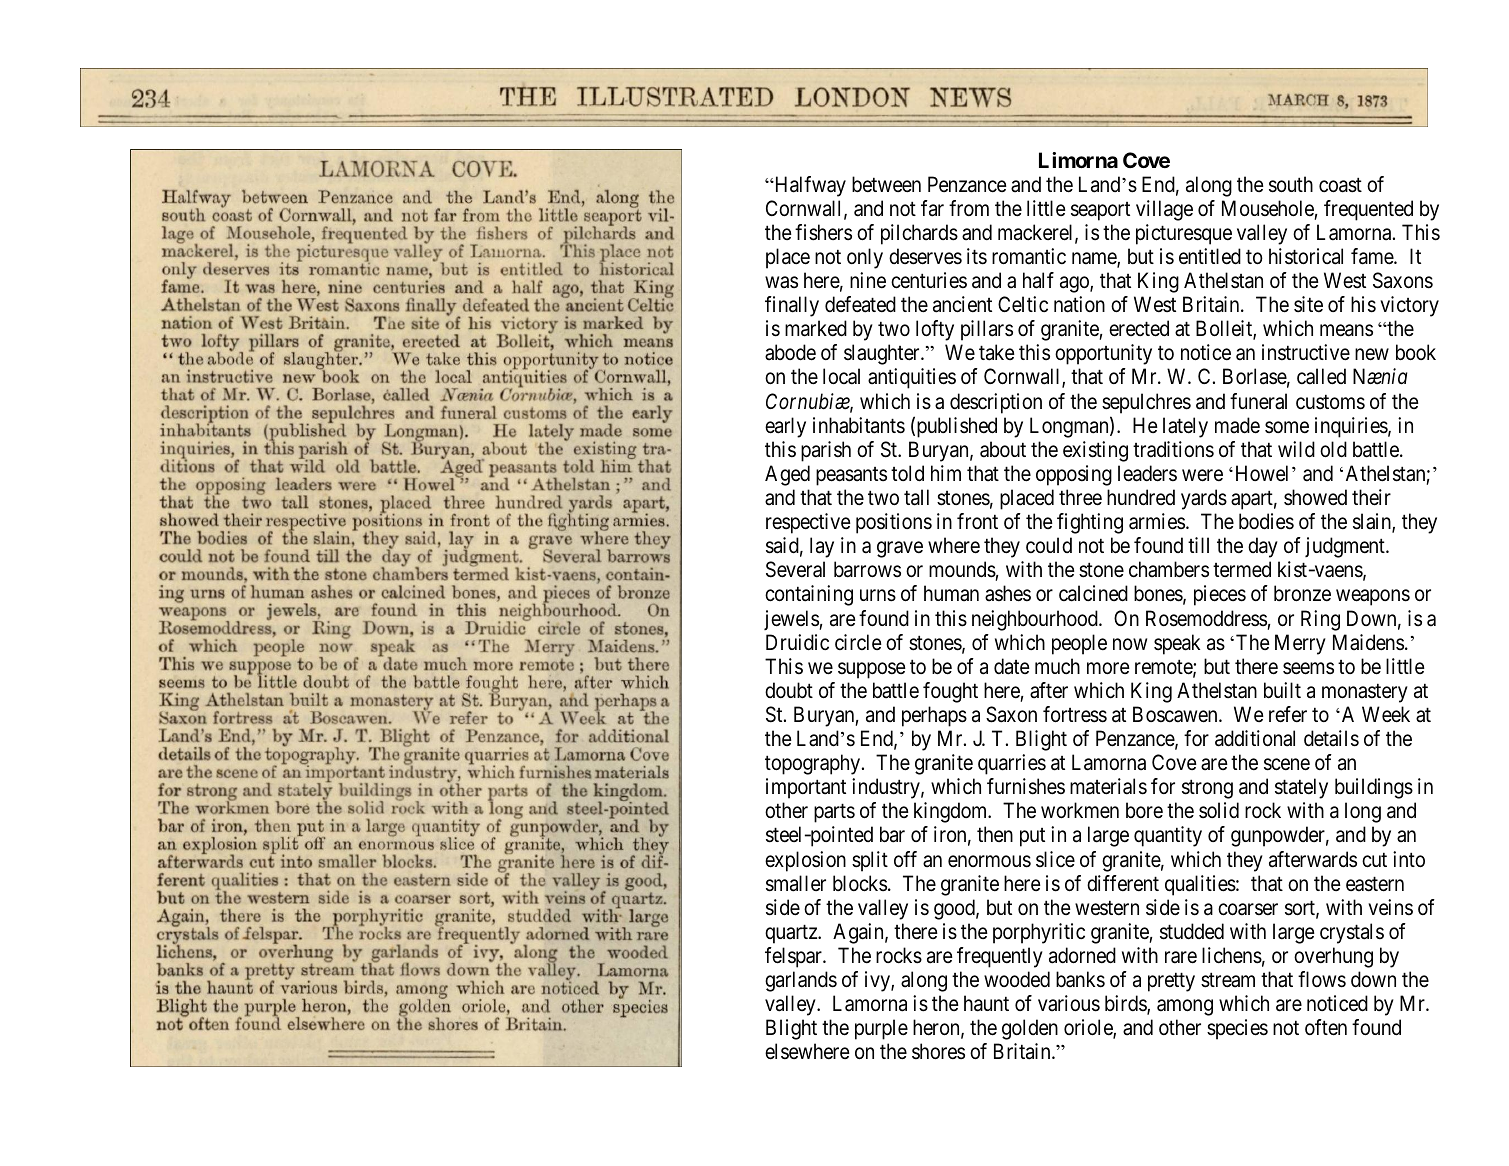 This image has width=1509, height=1166. What do you see at coordinates (1126, 1004) in the image?
I see `birds` at bounding box center [1126, 1004].
